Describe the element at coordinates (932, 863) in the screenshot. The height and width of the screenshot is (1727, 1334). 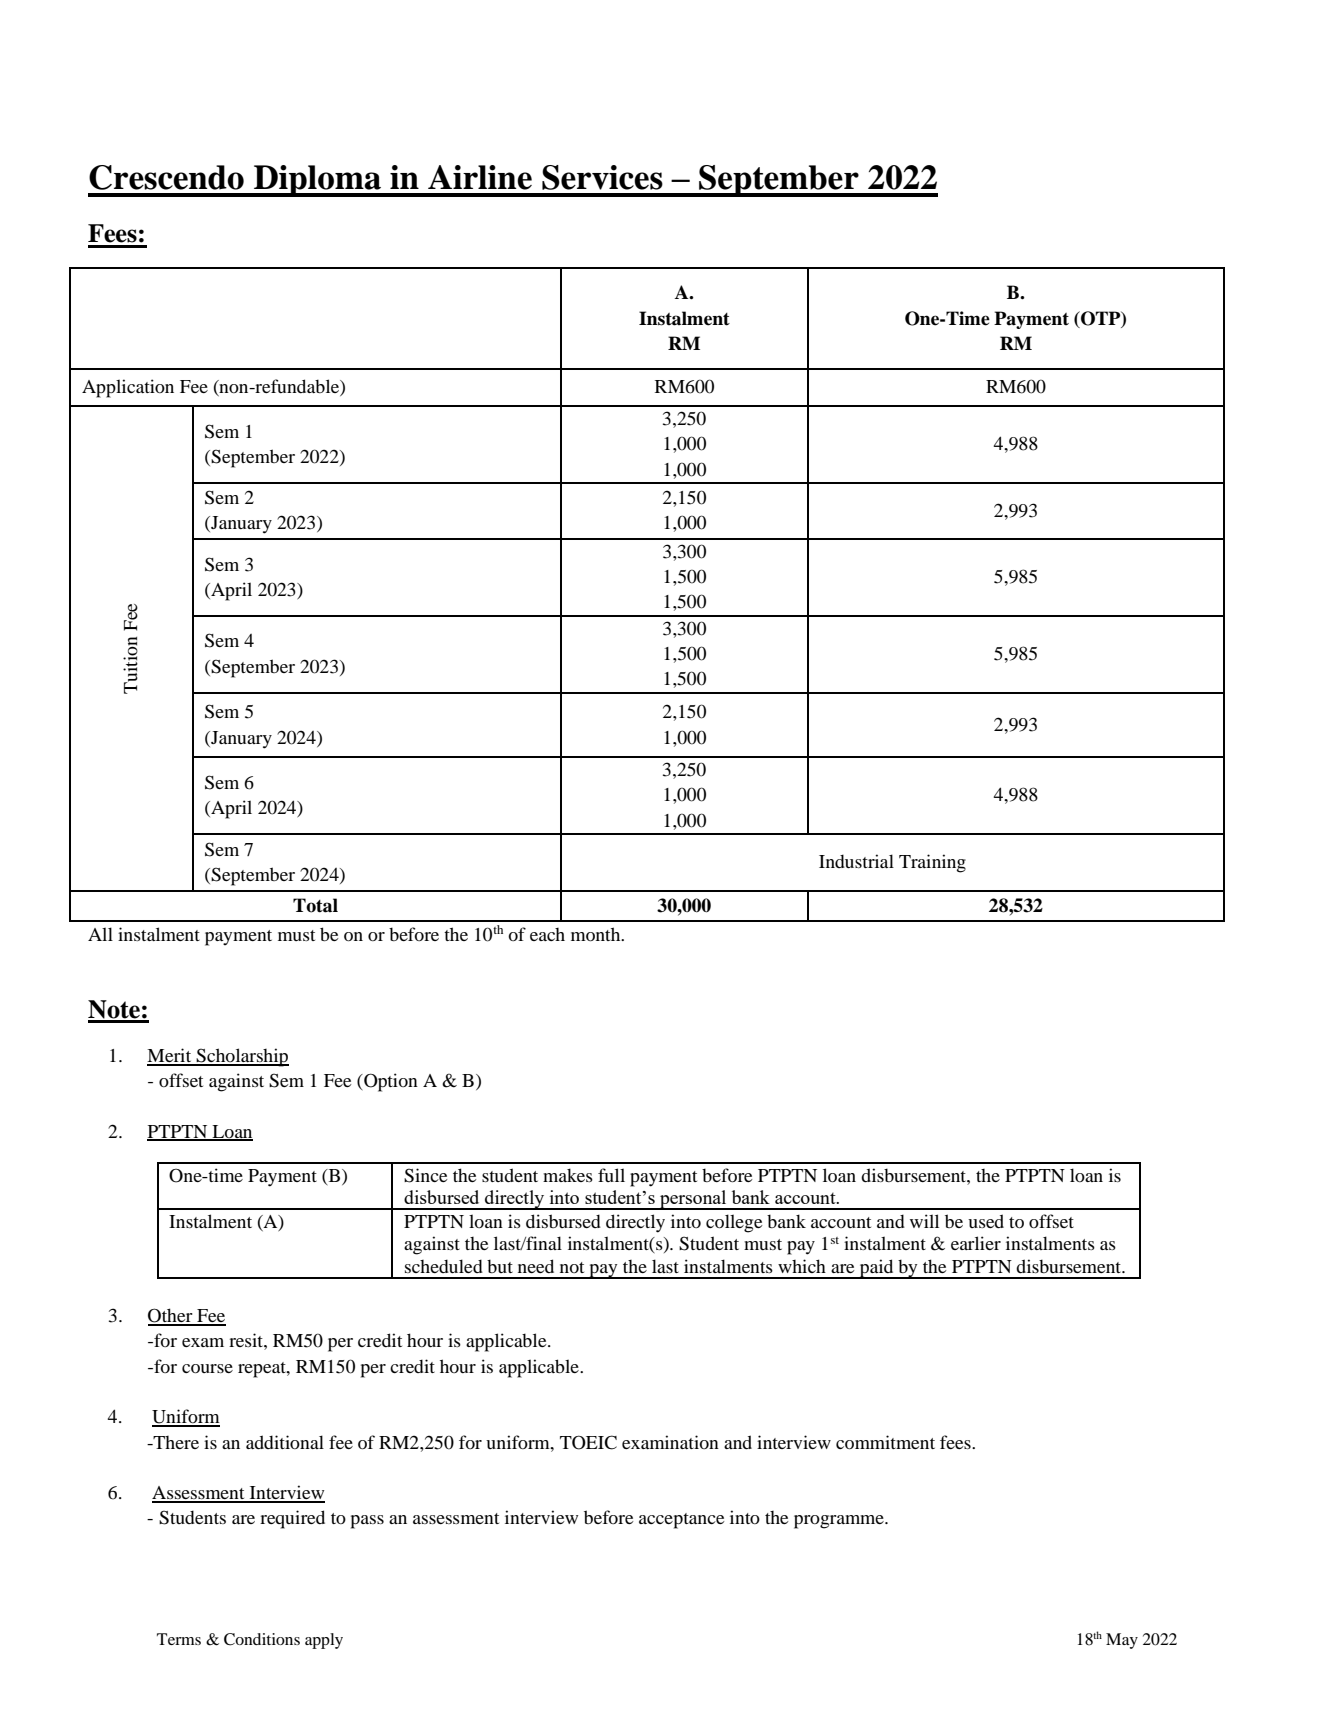
I see `Training` at that location.
